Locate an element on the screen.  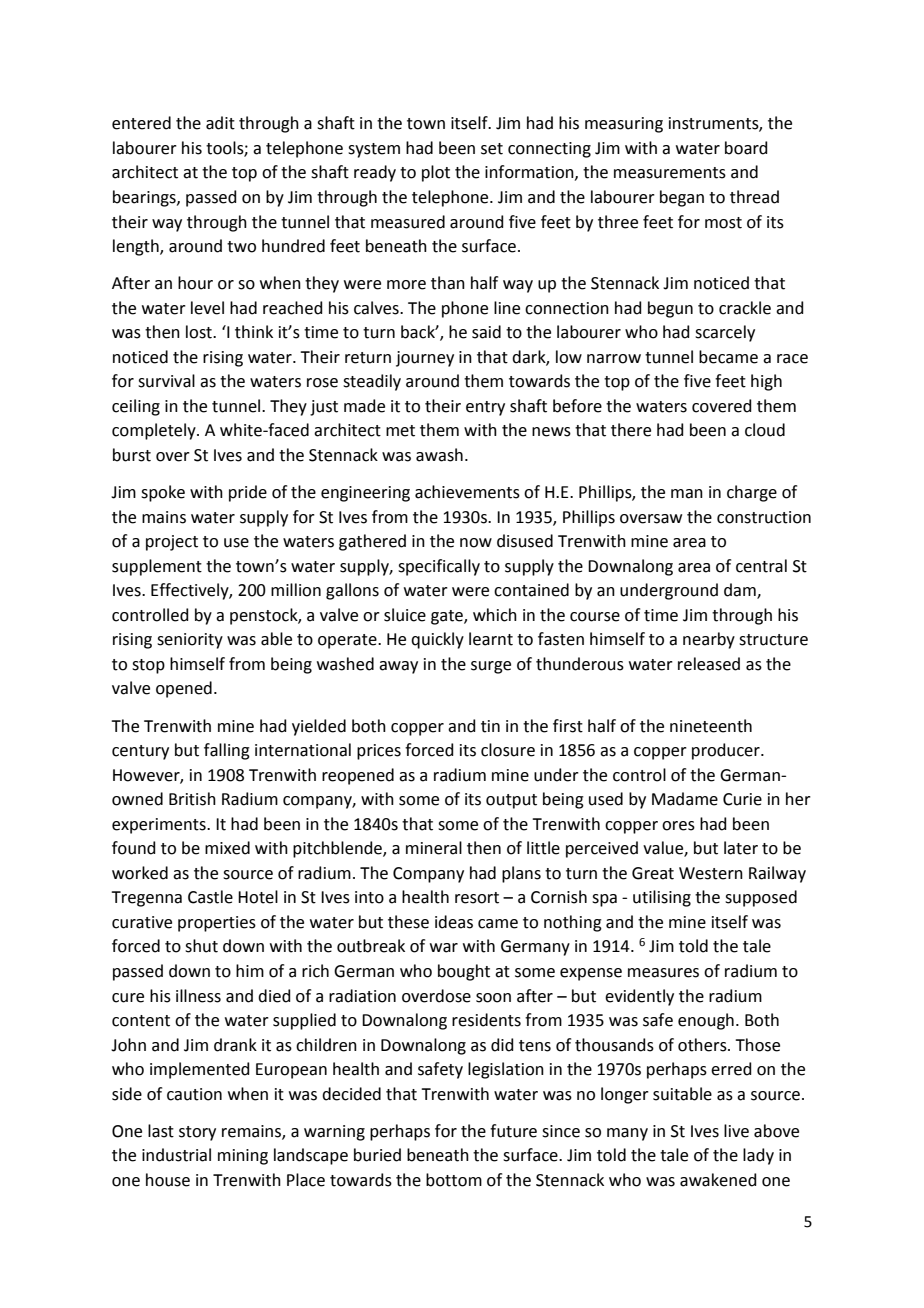
quickly is located at coordinates (437, 640).
